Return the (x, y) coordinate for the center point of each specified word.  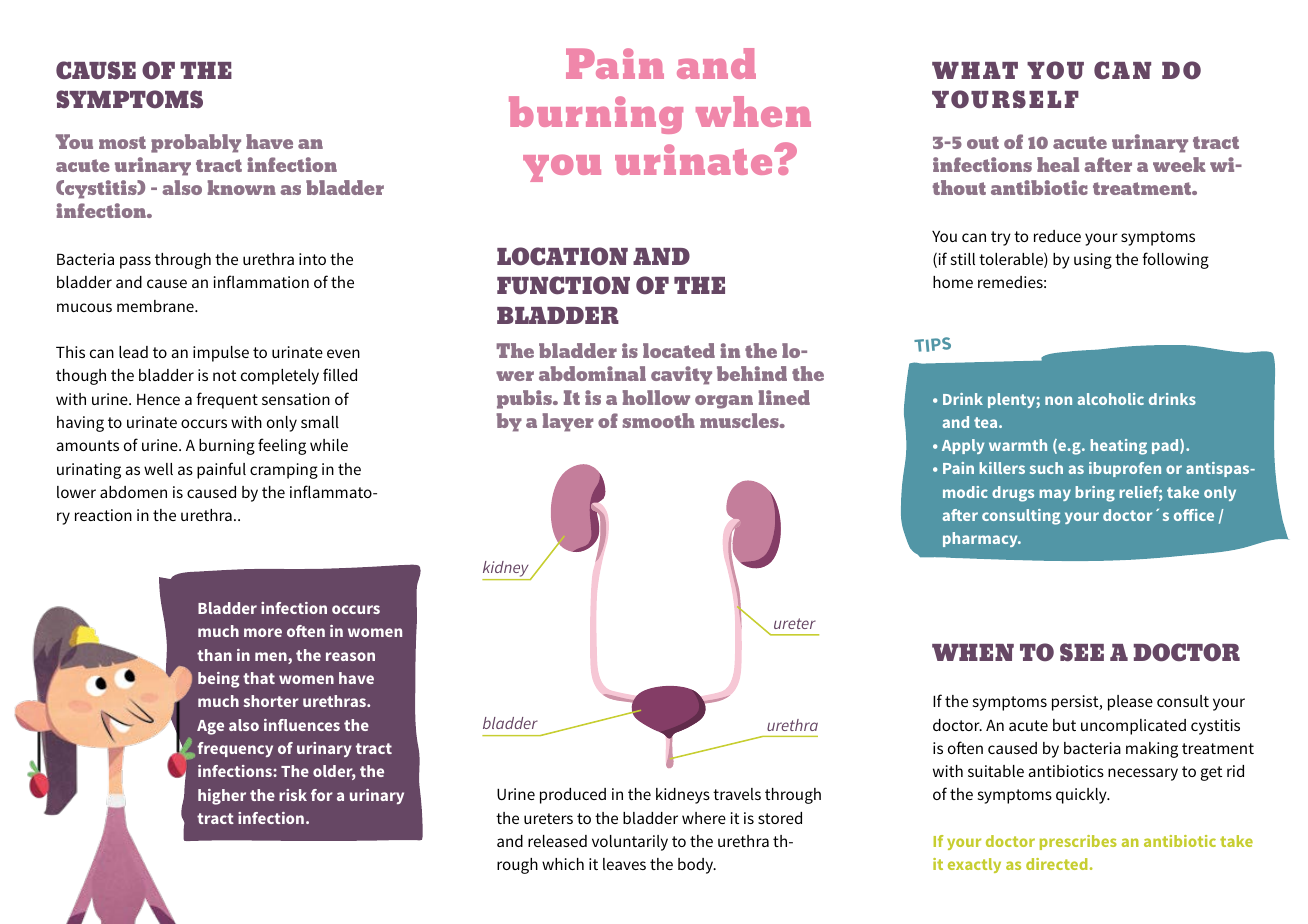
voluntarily (630, 843)
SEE (1082, 652)
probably (196, 143)
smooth (658, 420)
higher (222, 797)
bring (1095, 494)
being (219, 680)
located (679, 350)
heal (1058, 164)
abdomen (133, 492)
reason (350, 656)
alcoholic (1111, 399)
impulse (221, 354)
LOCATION (562, 256)
